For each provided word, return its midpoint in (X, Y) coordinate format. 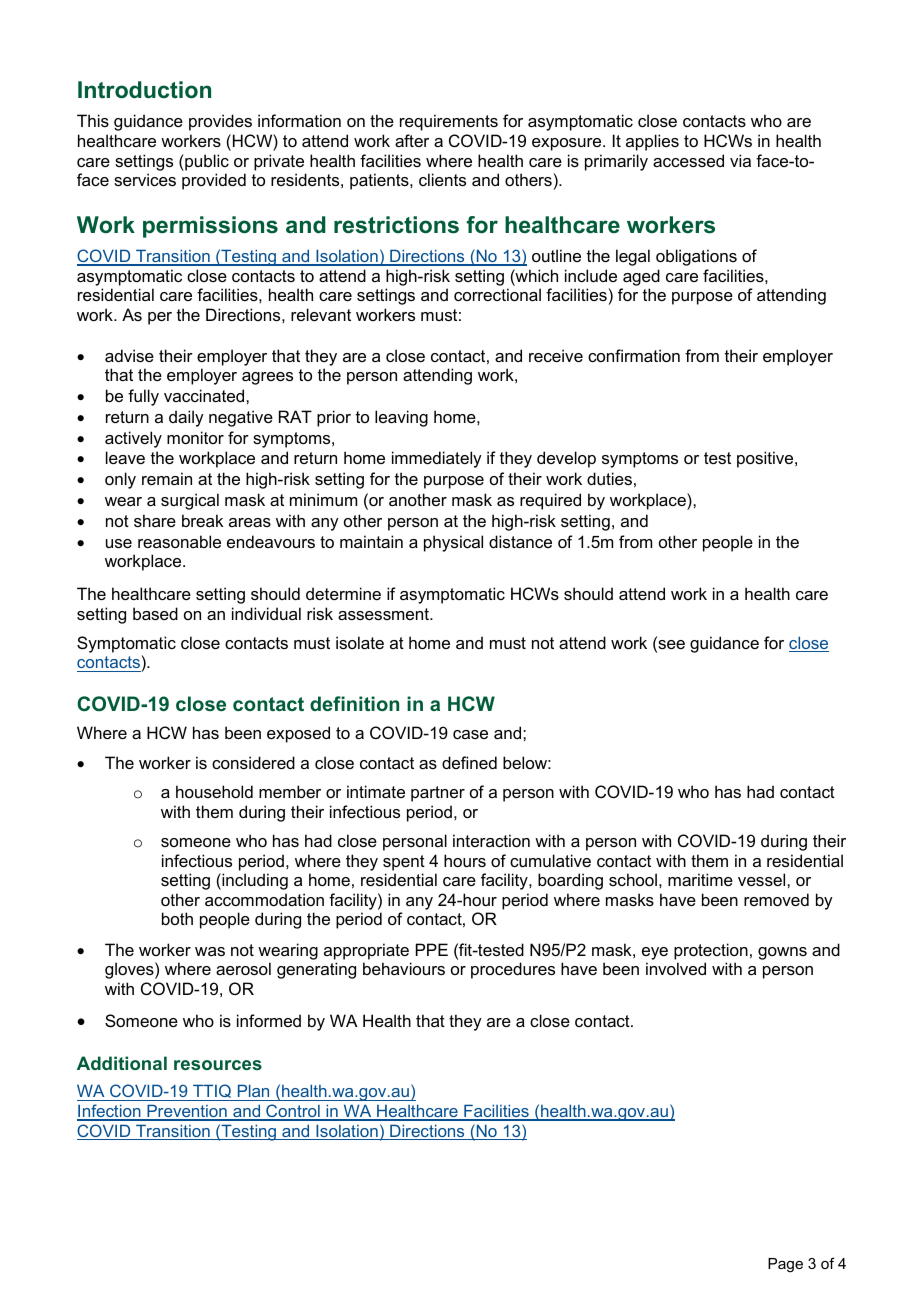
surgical (190, 501)
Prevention (187, 1112)
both (177, 918)
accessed (688, 160)
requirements (449, 122)
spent (404, 863)
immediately (437, 459)
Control (293, 1112)
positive (766, 459)
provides (220, 122)
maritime (700, 879)
